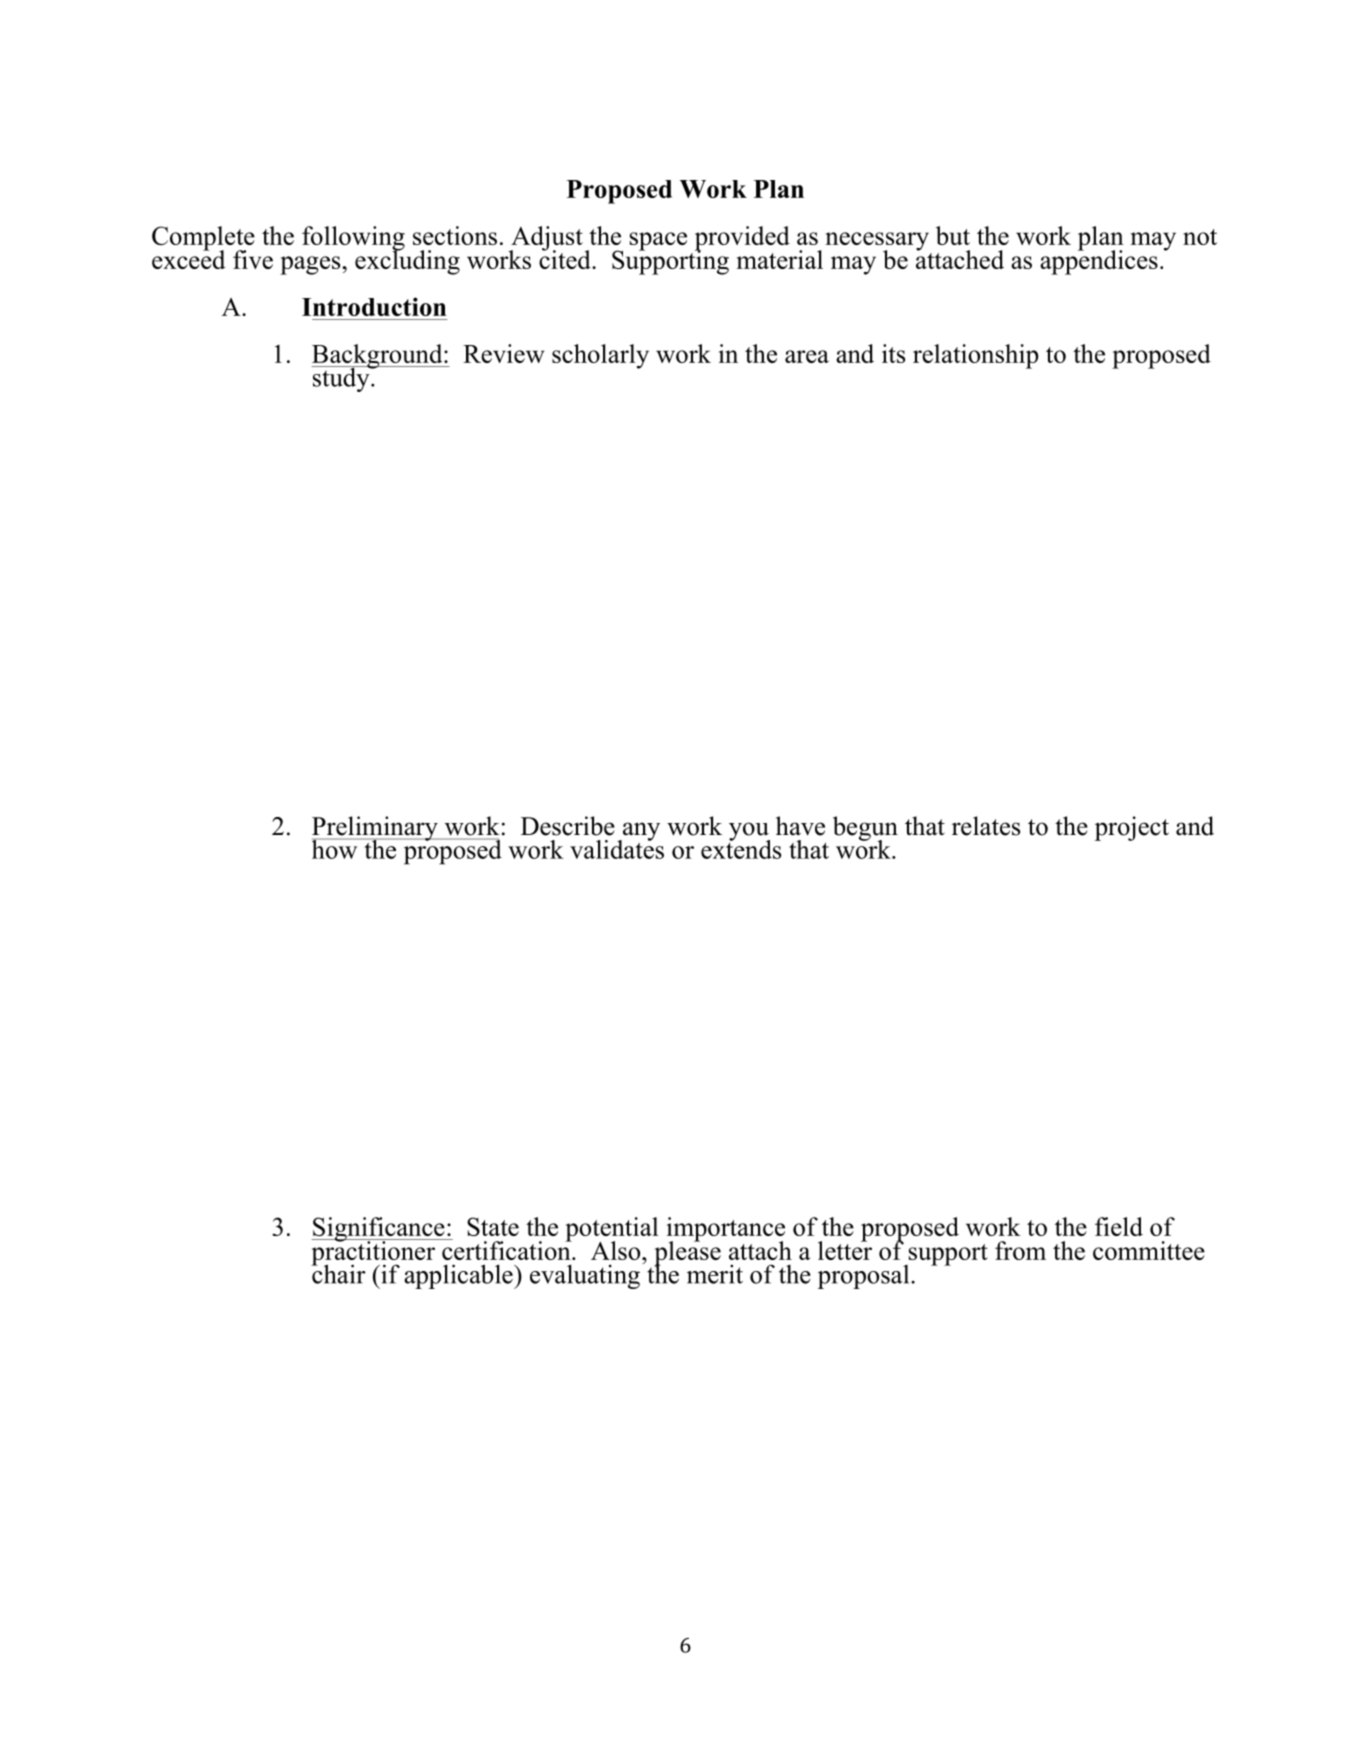  I want to click on have, so click(800, 826).
